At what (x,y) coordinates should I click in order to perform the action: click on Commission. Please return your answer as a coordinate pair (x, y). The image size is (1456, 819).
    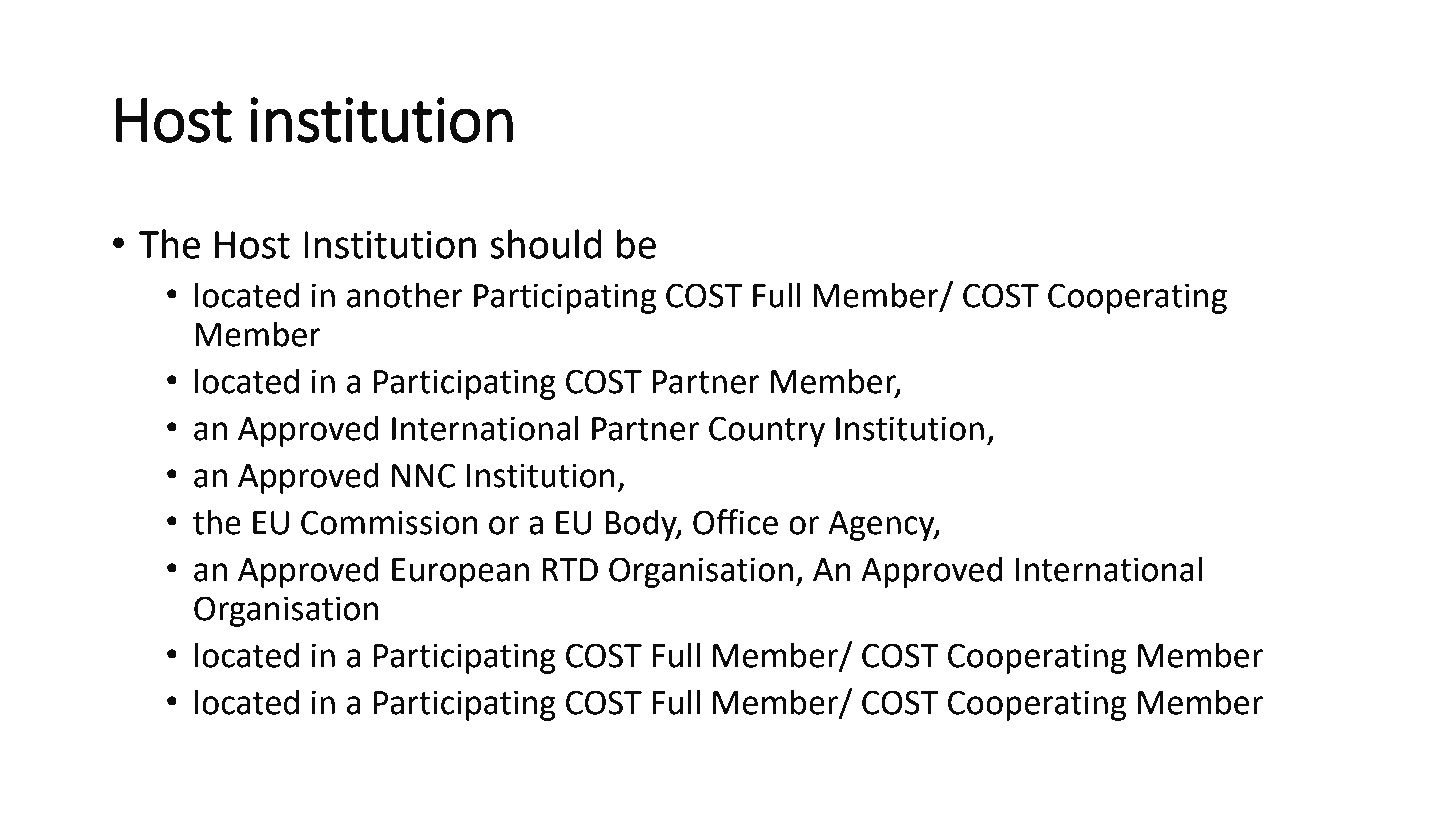
    Looking at the image, I should click on (389, 522).
